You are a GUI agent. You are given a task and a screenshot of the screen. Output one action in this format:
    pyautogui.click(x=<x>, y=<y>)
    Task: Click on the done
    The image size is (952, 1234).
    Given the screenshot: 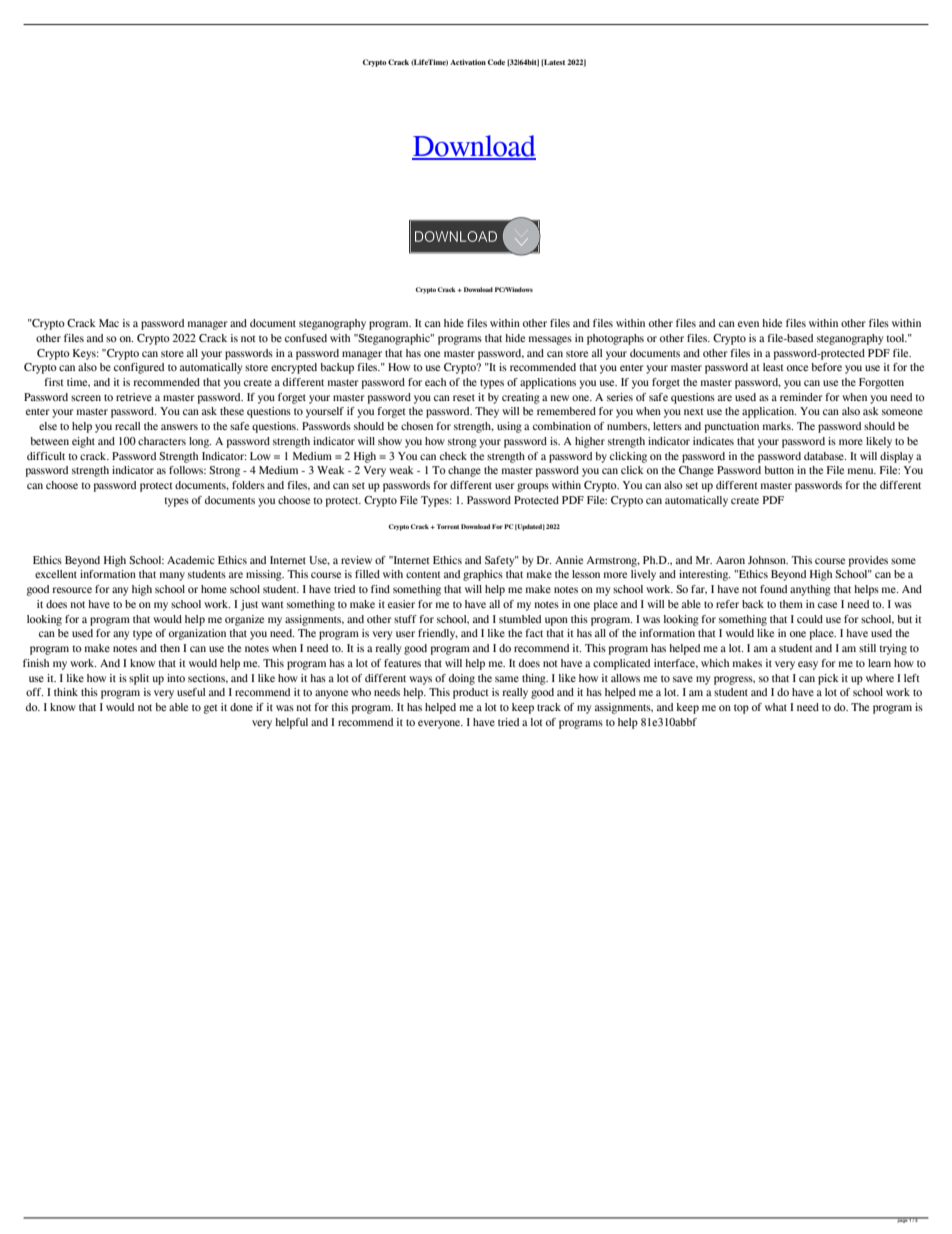 What is the action you would take?
    pyautogui.click(x=241, y=707)
